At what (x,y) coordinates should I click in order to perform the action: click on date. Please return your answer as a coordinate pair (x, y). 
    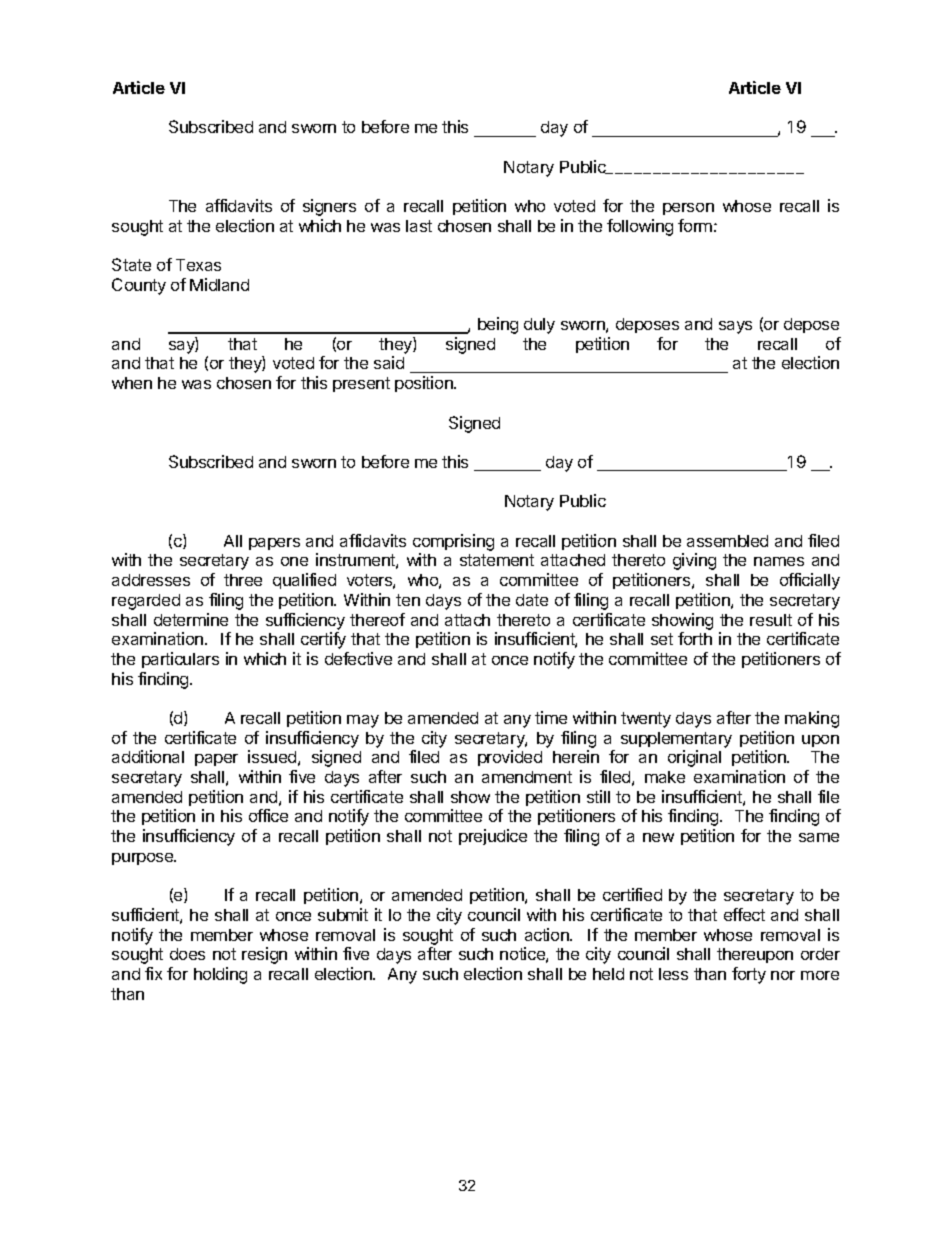
    Looking at the image, I should click on (532, 600).
